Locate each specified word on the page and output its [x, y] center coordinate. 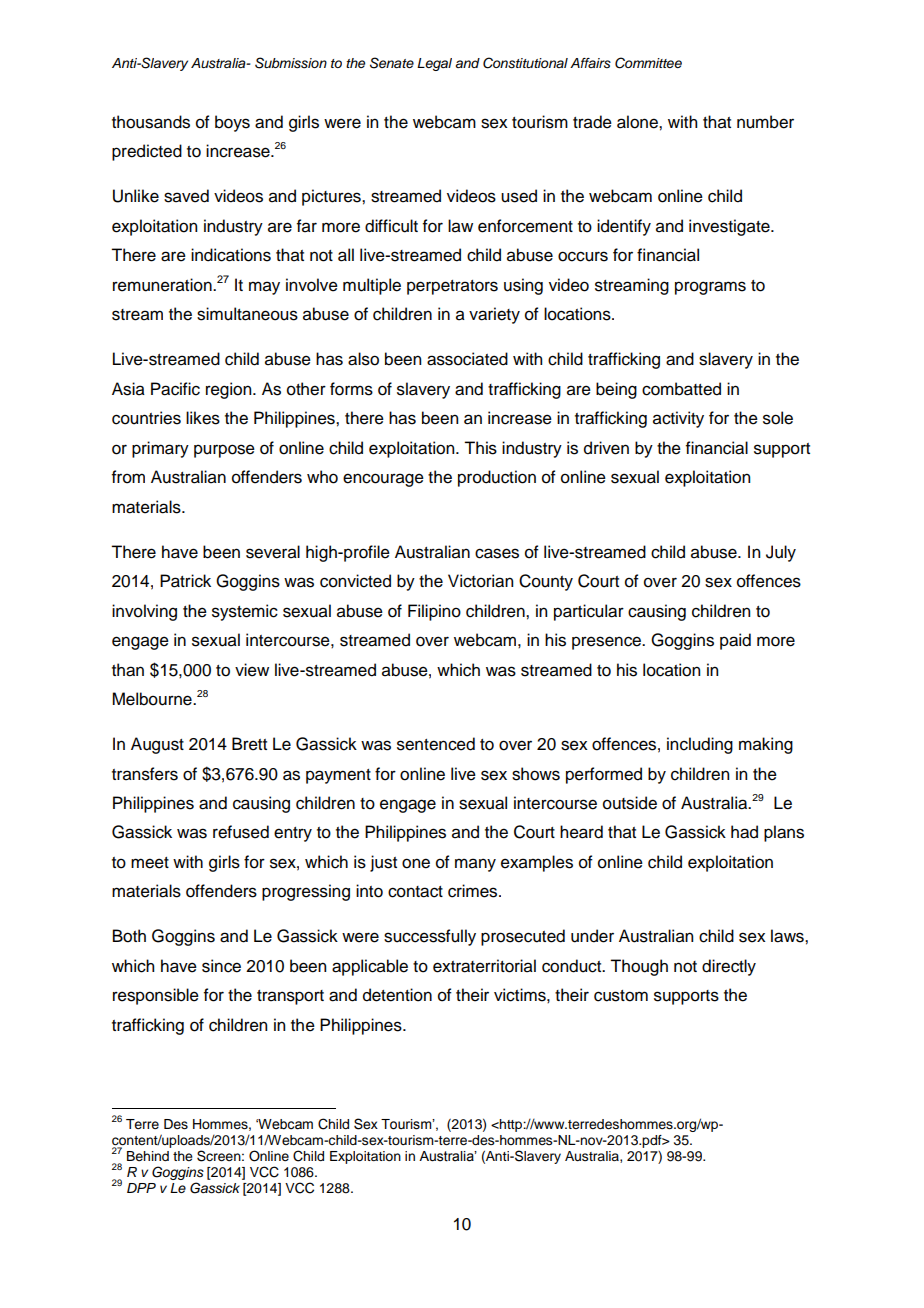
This [480, 448]
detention [397, 995]
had [744, 832]
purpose [224, 451]
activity [678, 419]
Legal [434, 64]
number [765, 122]
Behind [148, 1156]
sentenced [436, 744]
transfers [145, 774]
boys [232, 123]
